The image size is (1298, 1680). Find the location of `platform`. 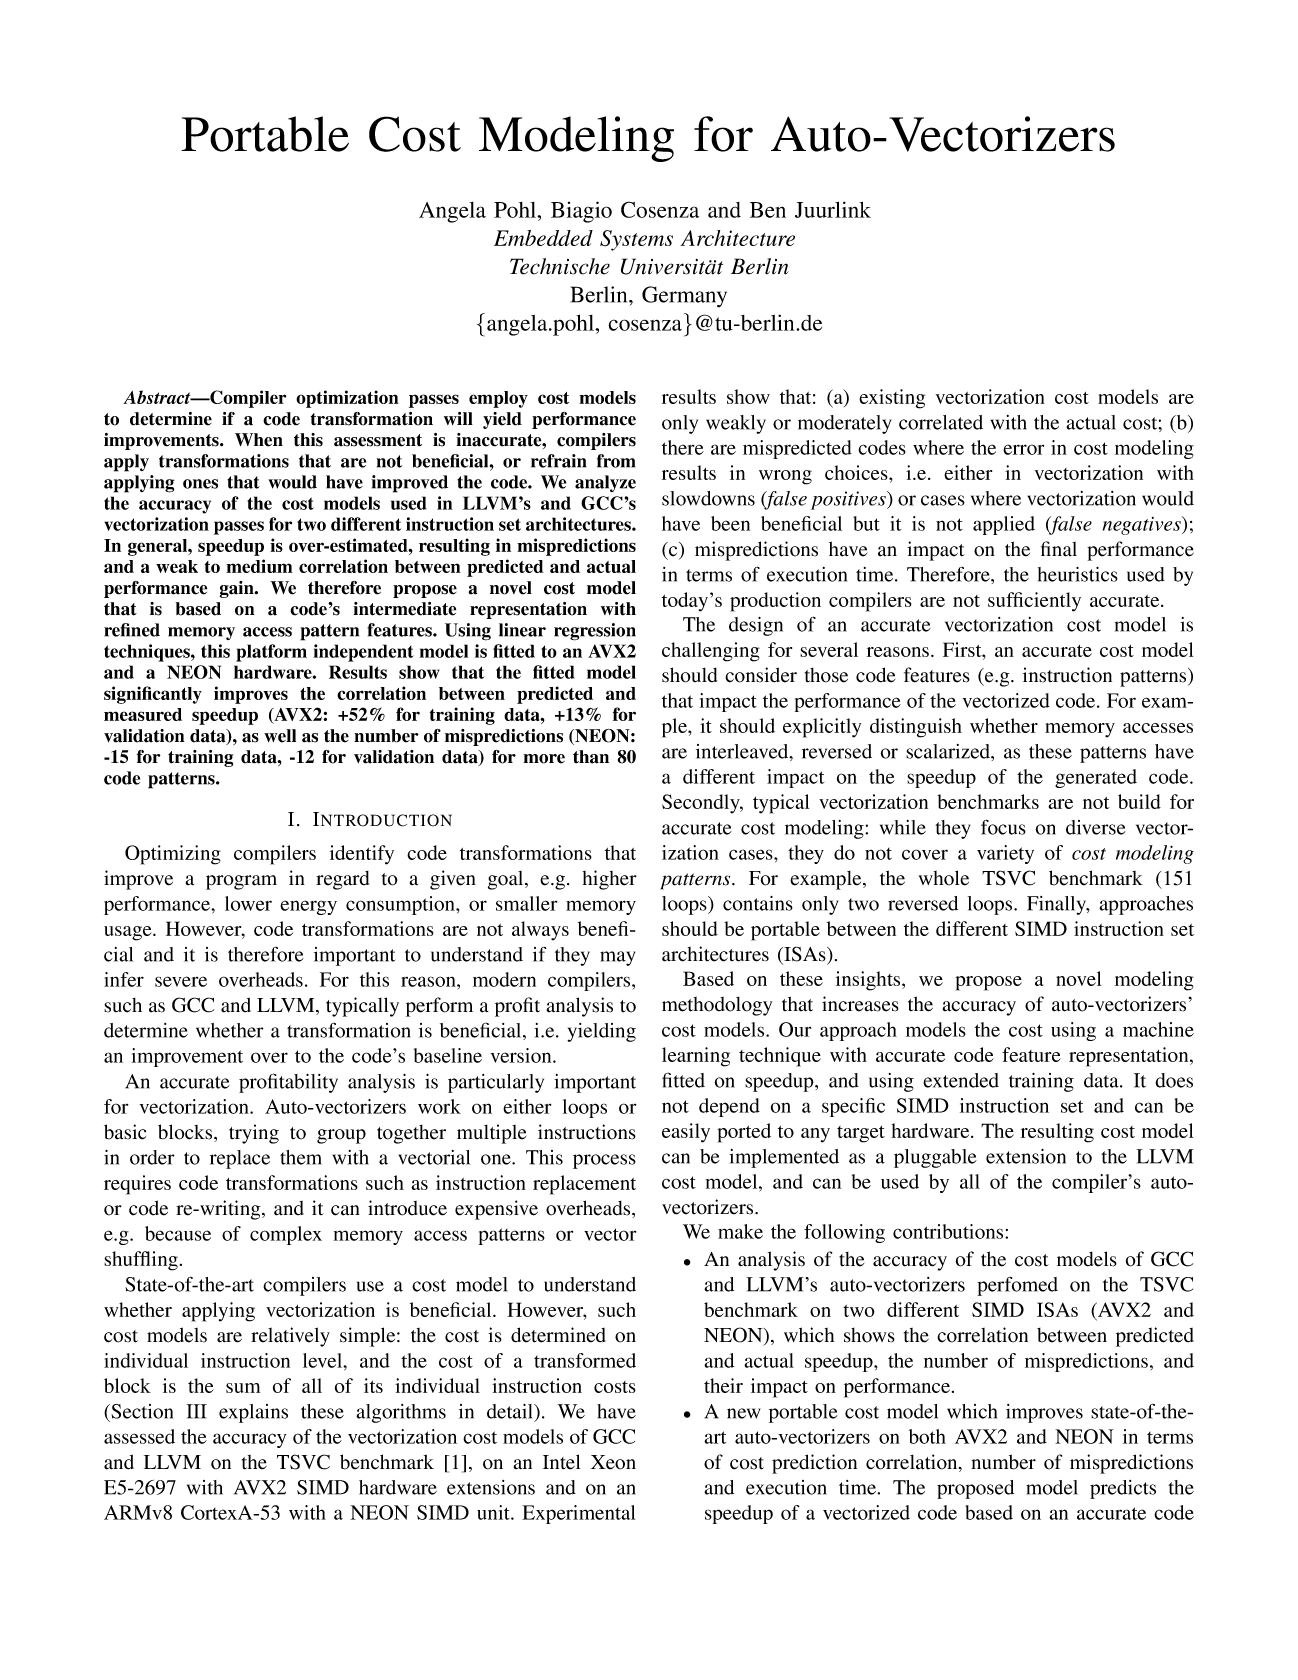

platform is located at coordinates (271, 653).
